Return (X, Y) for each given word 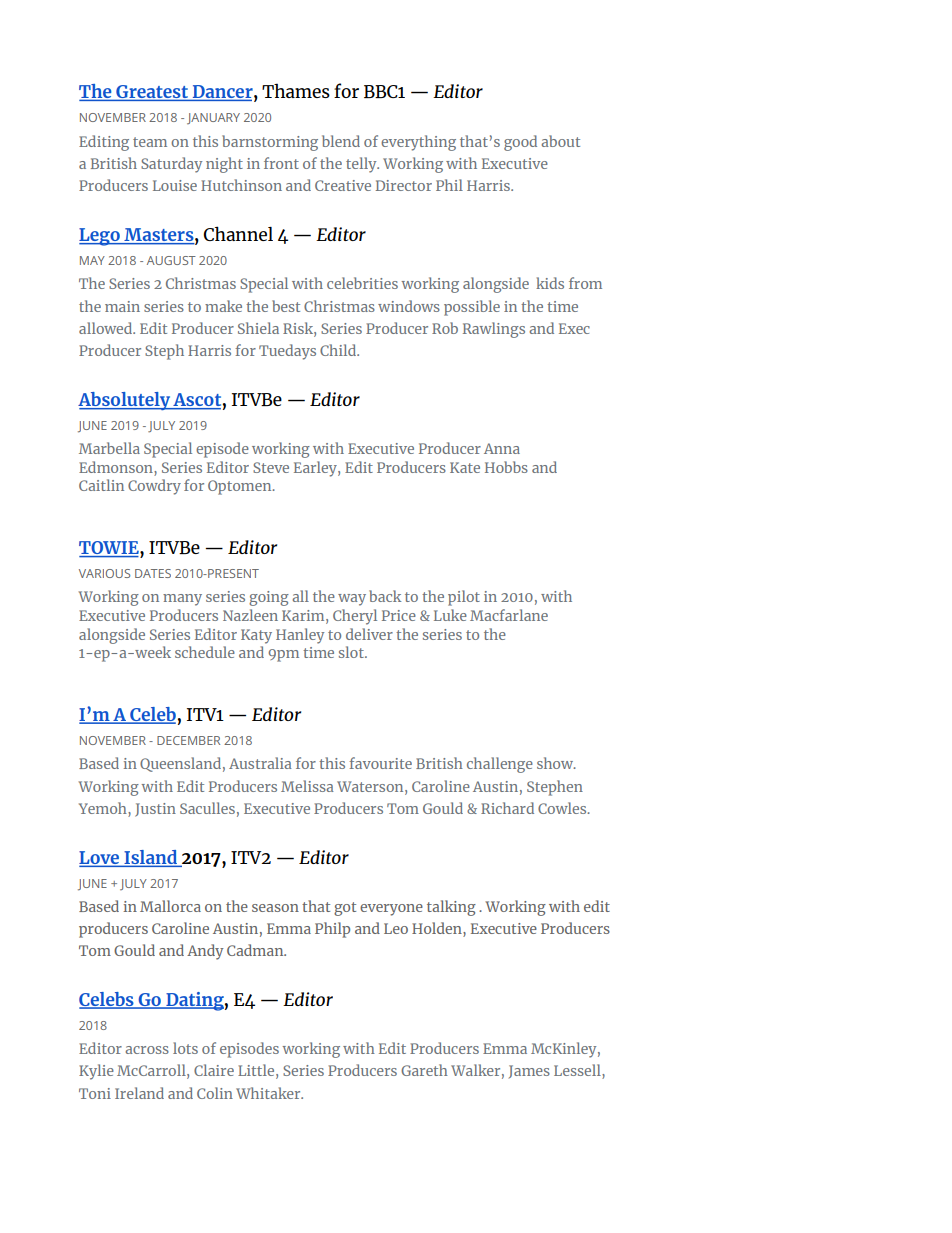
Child (339, 350)
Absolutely (125, 401)
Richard (507, 808)
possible (472, 308)
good (520, 143)
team (150, 142)
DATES (153, 573)
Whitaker (269, 1093)
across (147, 1050)
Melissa (307, 786)
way (352, 600)
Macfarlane (509, 615)
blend (341, 141)
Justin (155, 810)
